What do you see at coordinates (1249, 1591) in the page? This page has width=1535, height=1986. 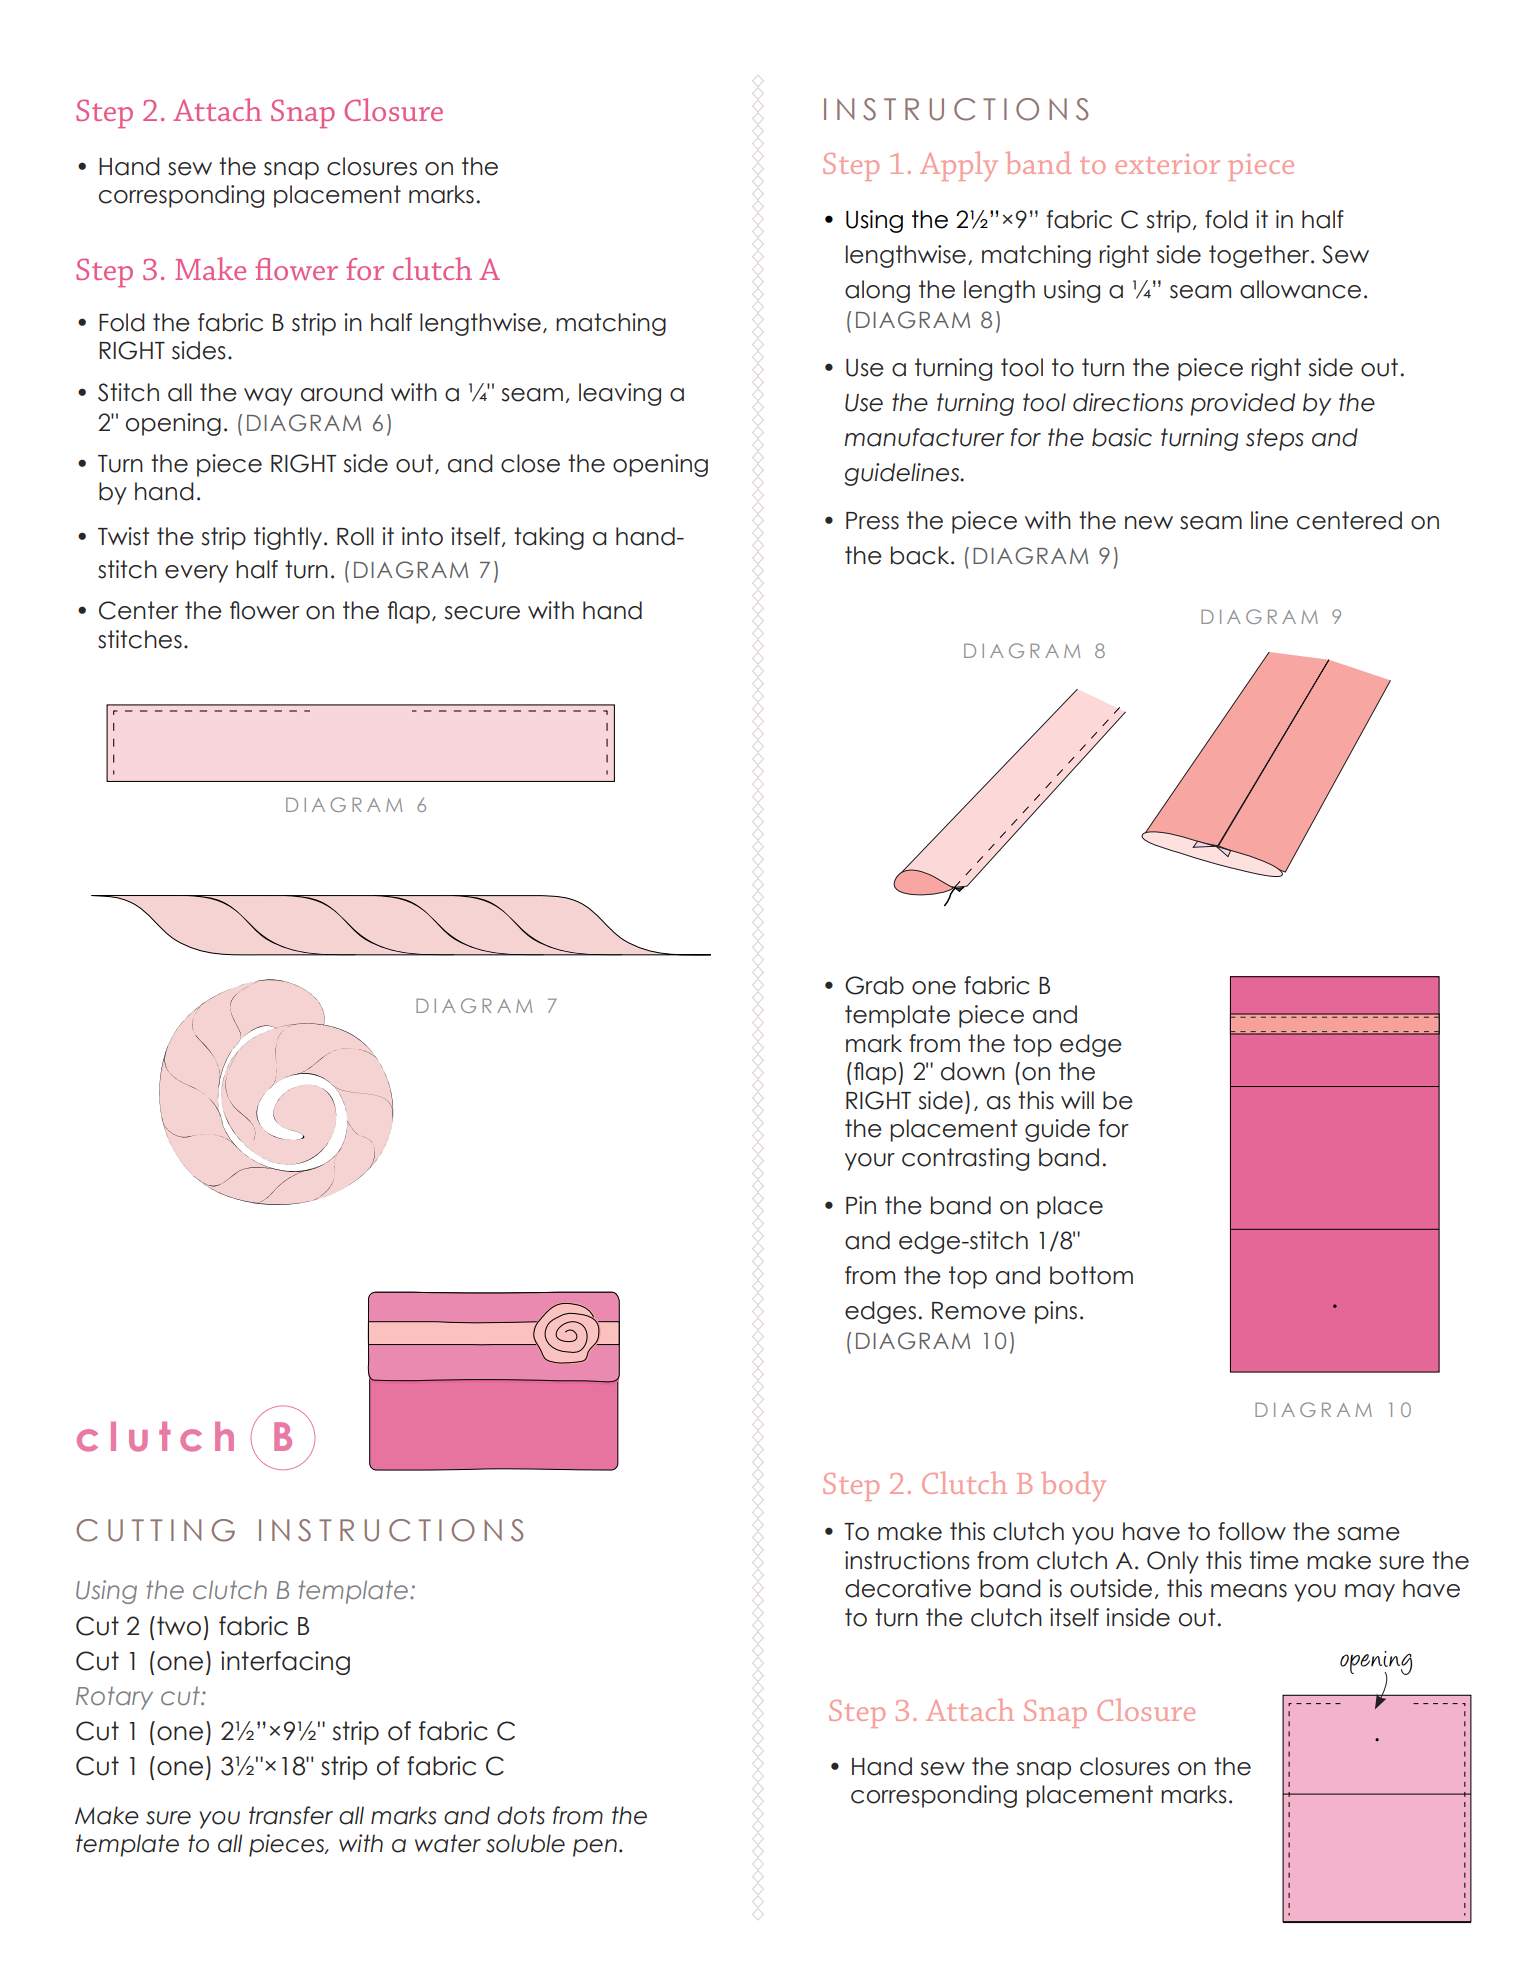 I see `means` at bounding box center [1249, 1591].
